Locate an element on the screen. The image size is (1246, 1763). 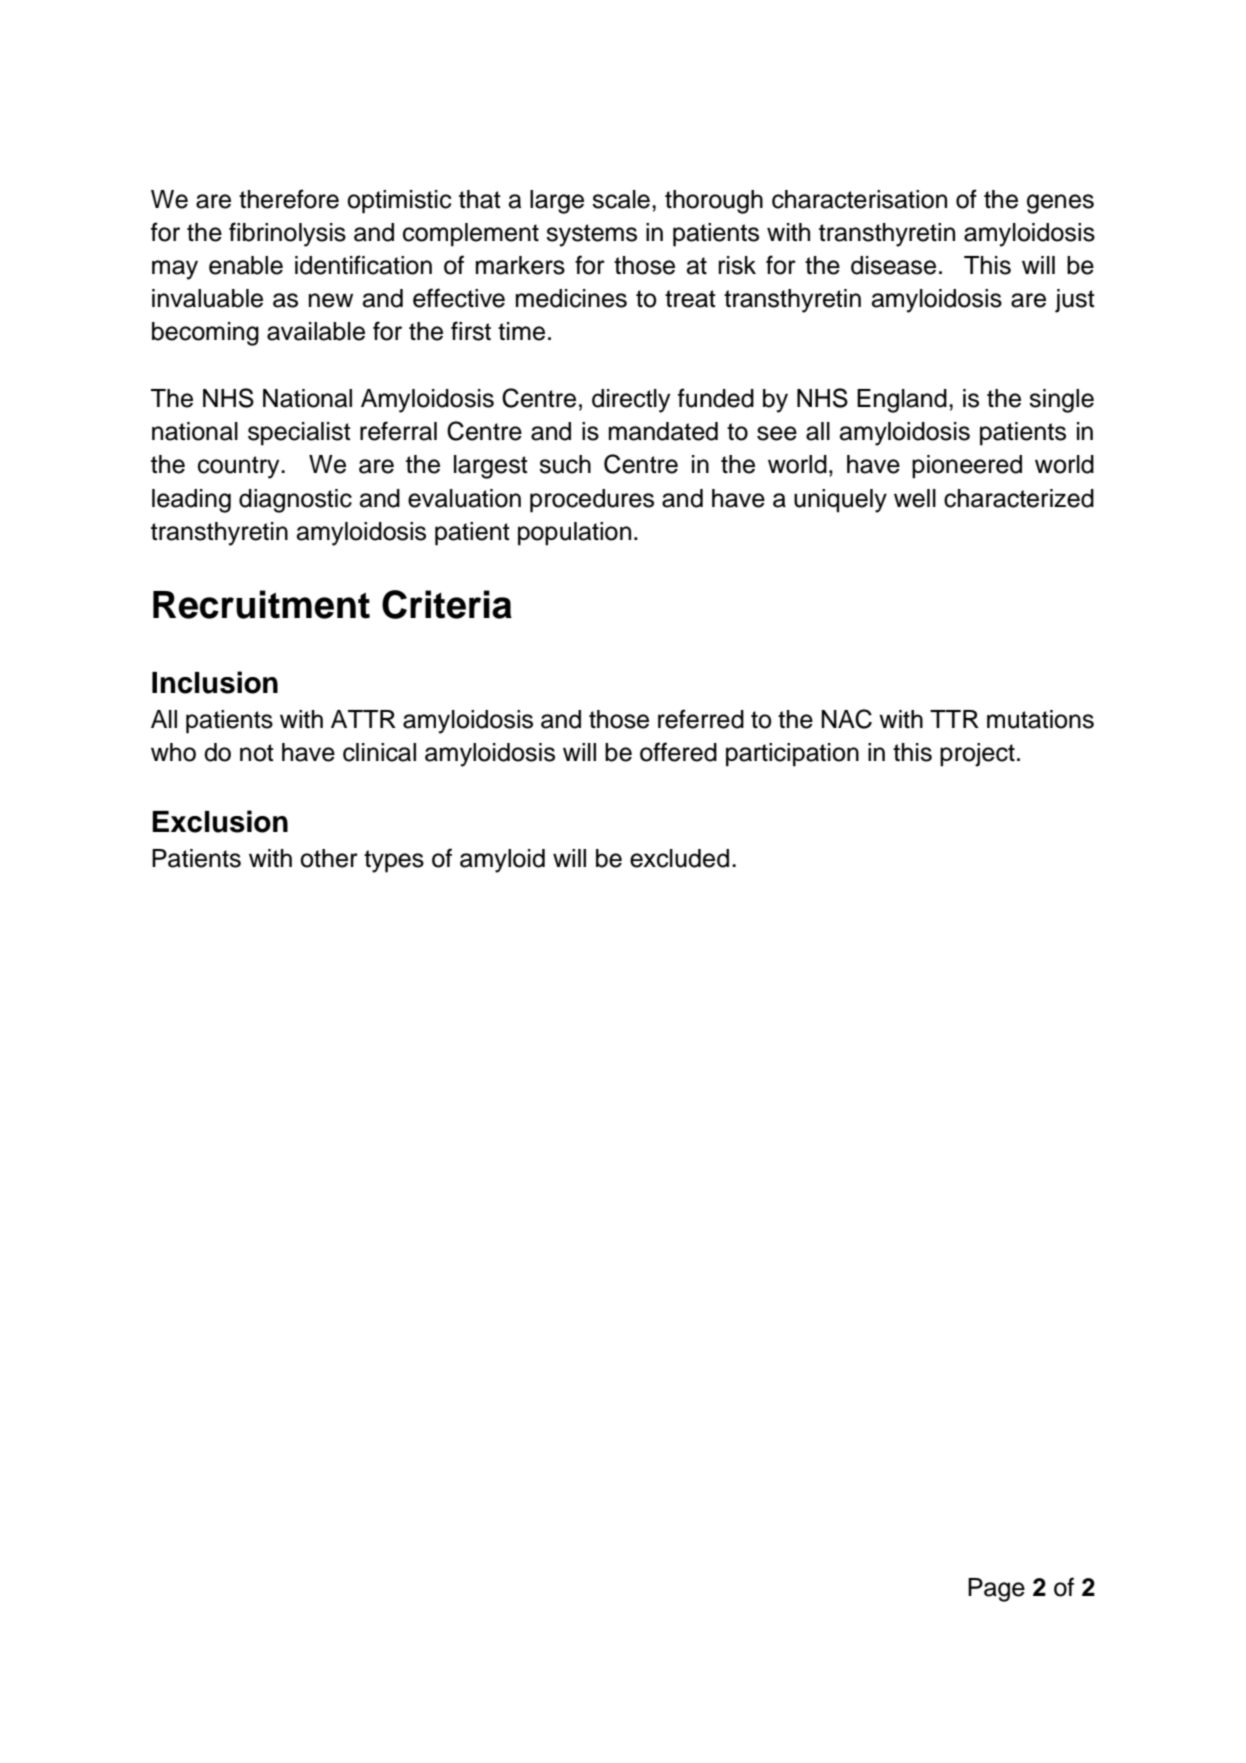
referred is located at coordinates (701, 719).
